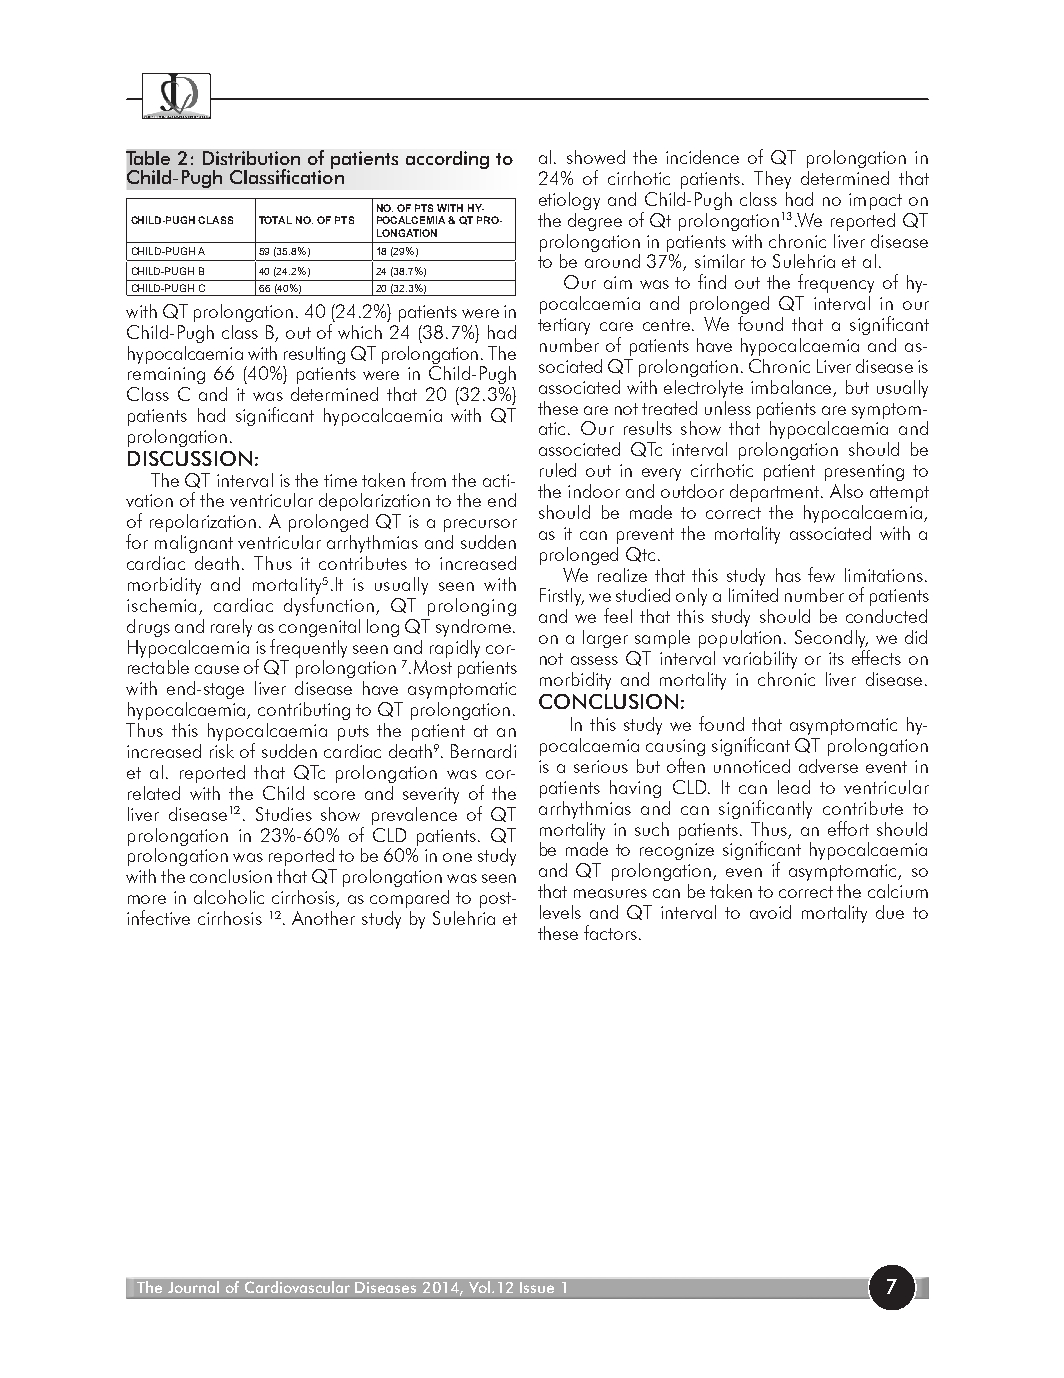  Describe the element at coordinates (229, 897) in the image. I see `alcoholic` at that location.
